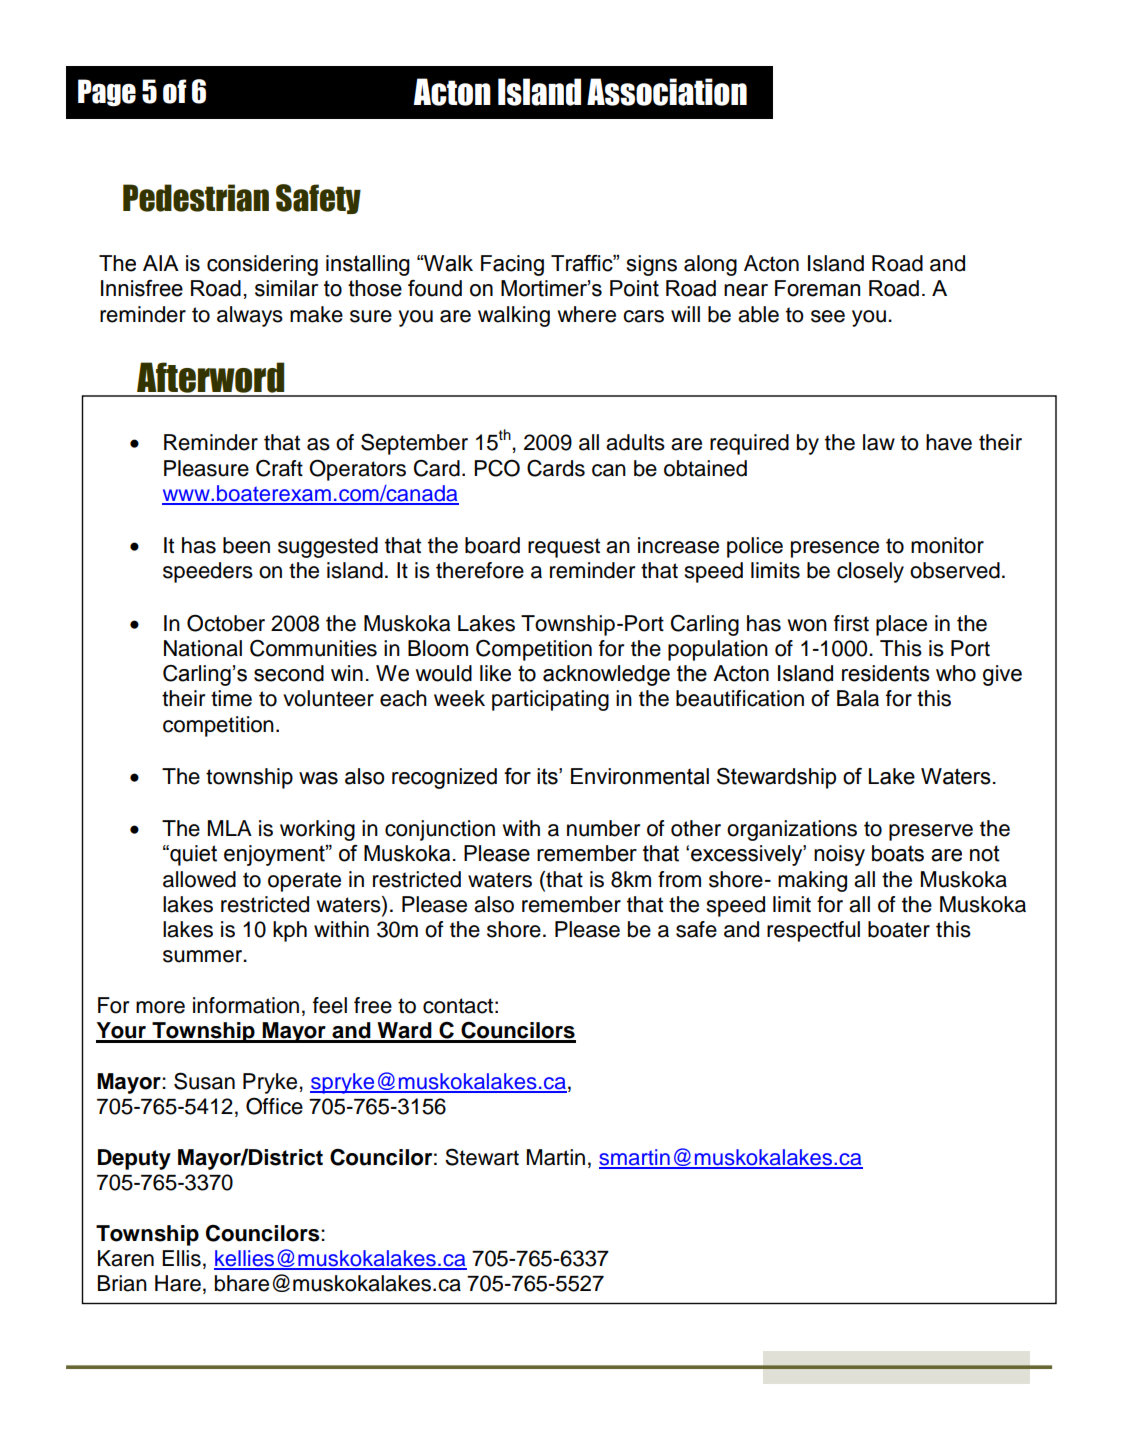  What do you see at coordinates (203, 648) in the page?
I see `National` at bounding box center [203, 648].
